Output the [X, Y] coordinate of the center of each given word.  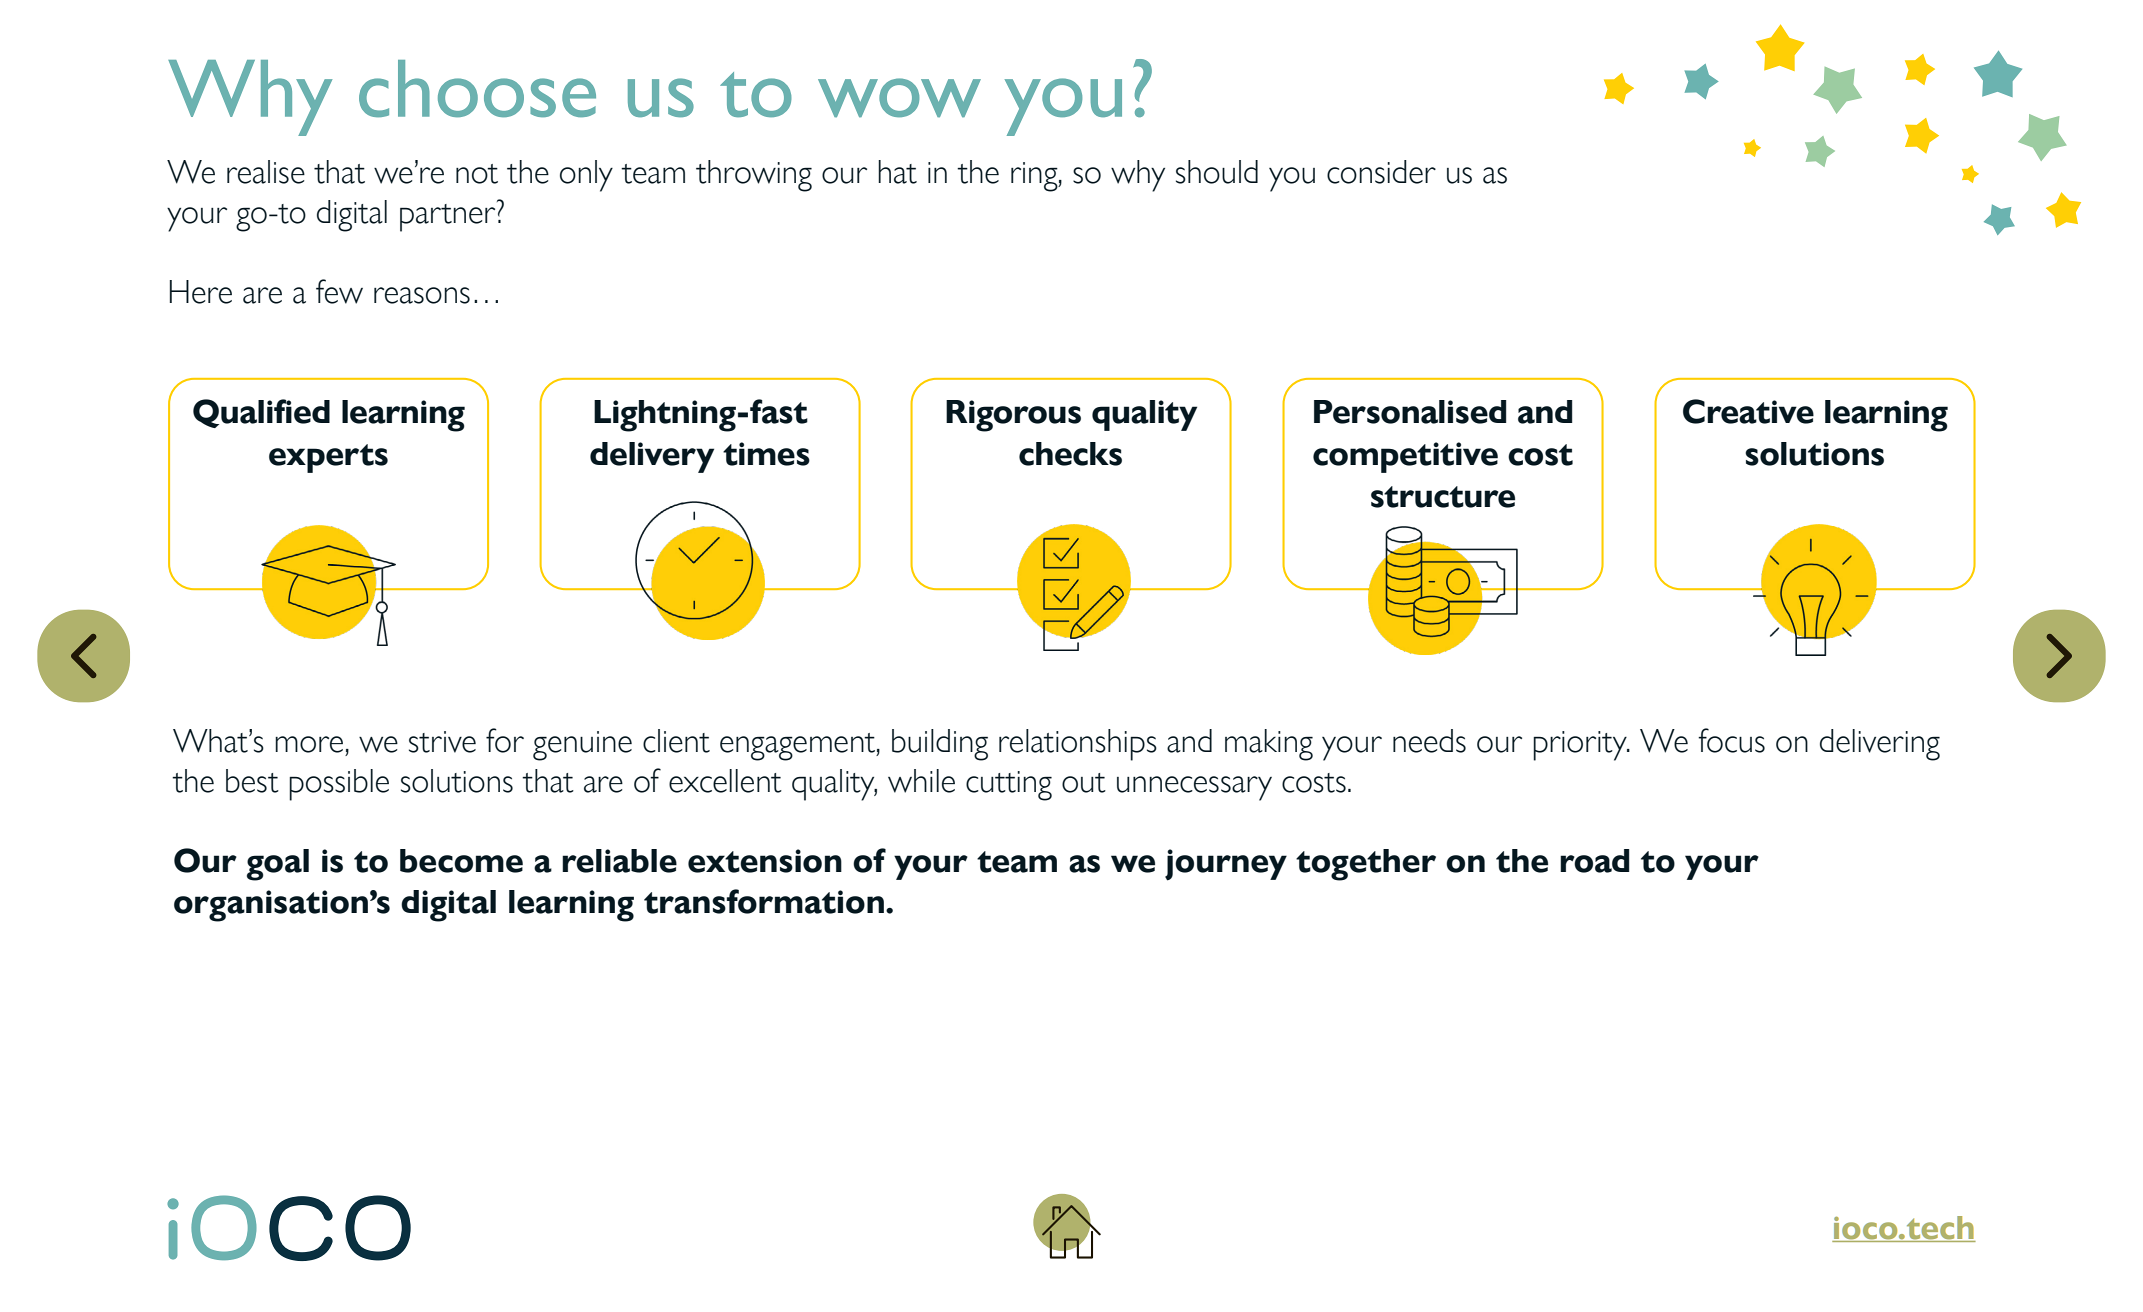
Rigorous [1013, 416]
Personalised [1410, 412]
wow [899, 97]
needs [1429, 741]
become [461, 861]
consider [1381, 172]
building [940, 745]
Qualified [261, 413]
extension [765, 861]
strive [442, 742]
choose [477, 88]
